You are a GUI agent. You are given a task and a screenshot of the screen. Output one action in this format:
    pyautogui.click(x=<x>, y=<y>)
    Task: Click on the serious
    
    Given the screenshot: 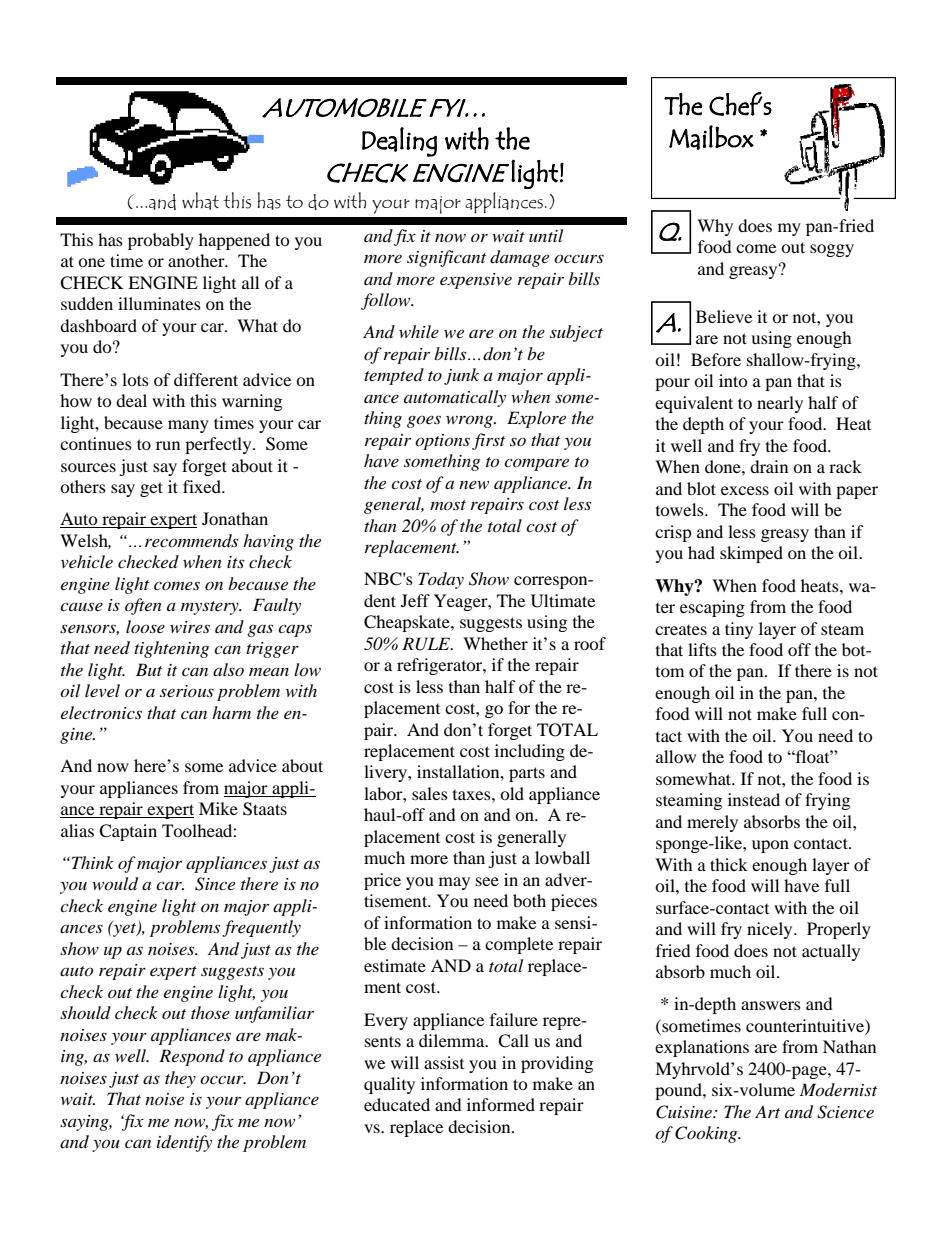 What is the action you would take?
    pyautogui.click(x=187, y=691)
